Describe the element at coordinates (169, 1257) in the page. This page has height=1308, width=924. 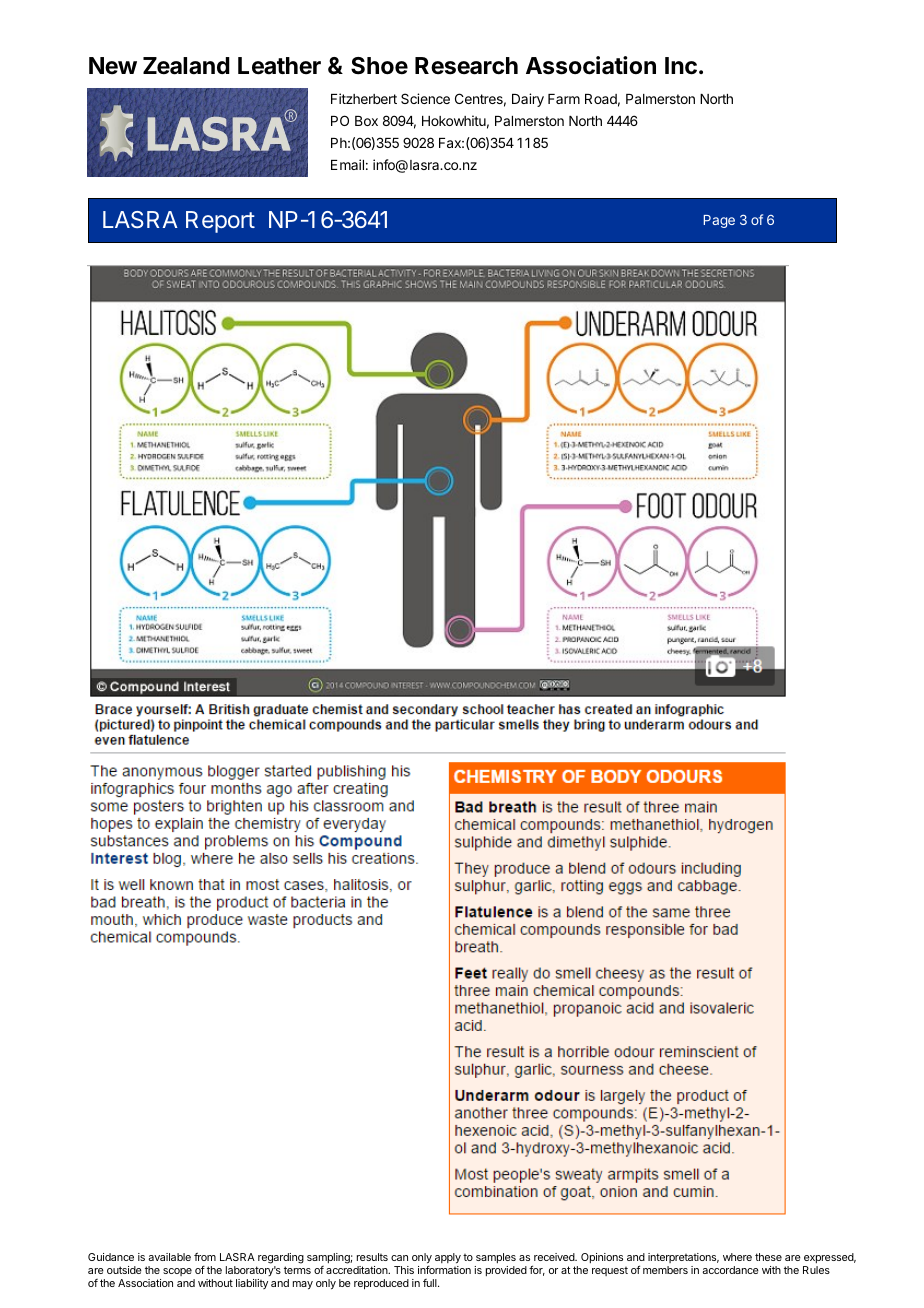
I see `available` at that location.
